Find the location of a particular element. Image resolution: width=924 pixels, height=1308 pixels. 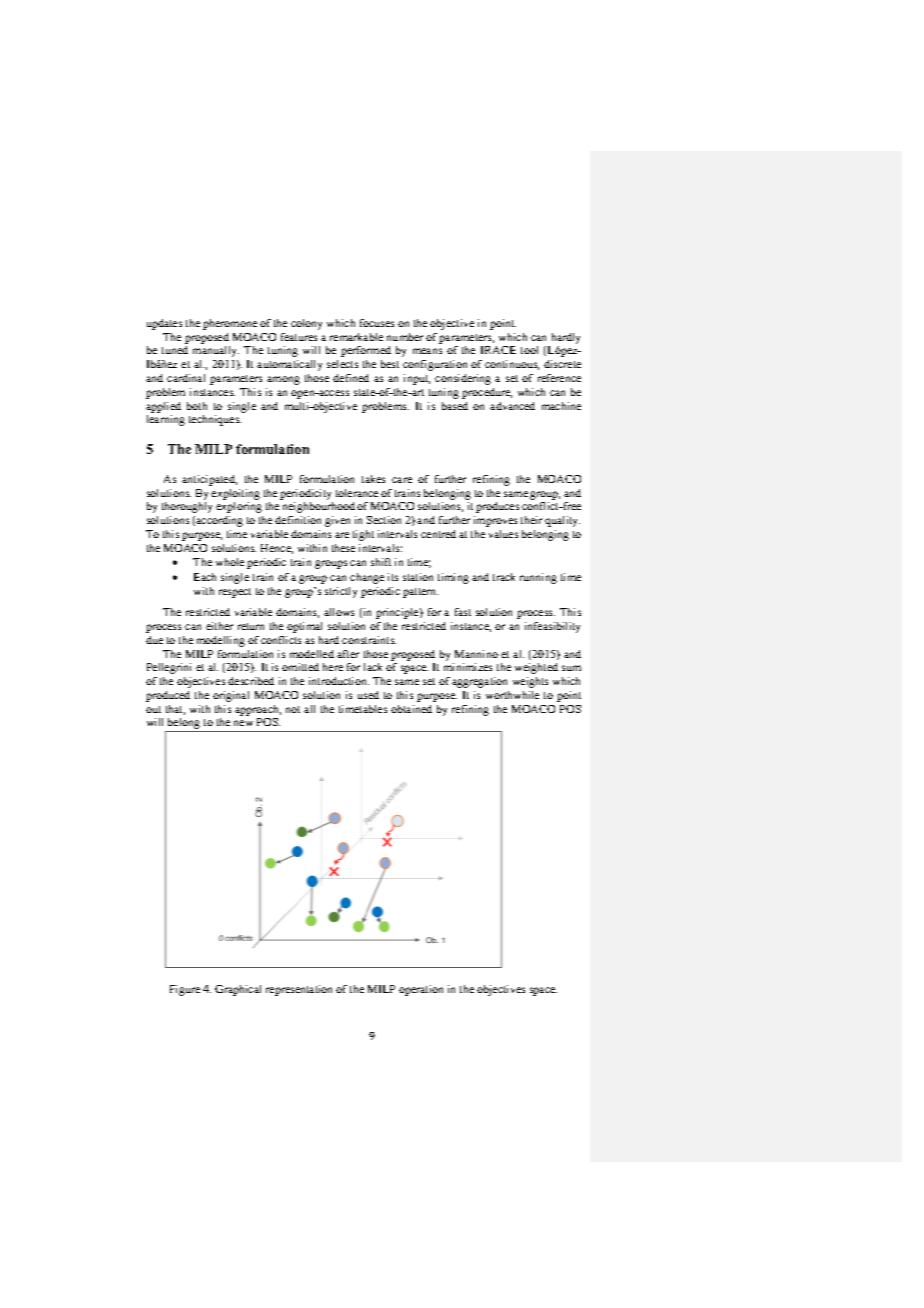

tool is located at coordinates (529, 350).
